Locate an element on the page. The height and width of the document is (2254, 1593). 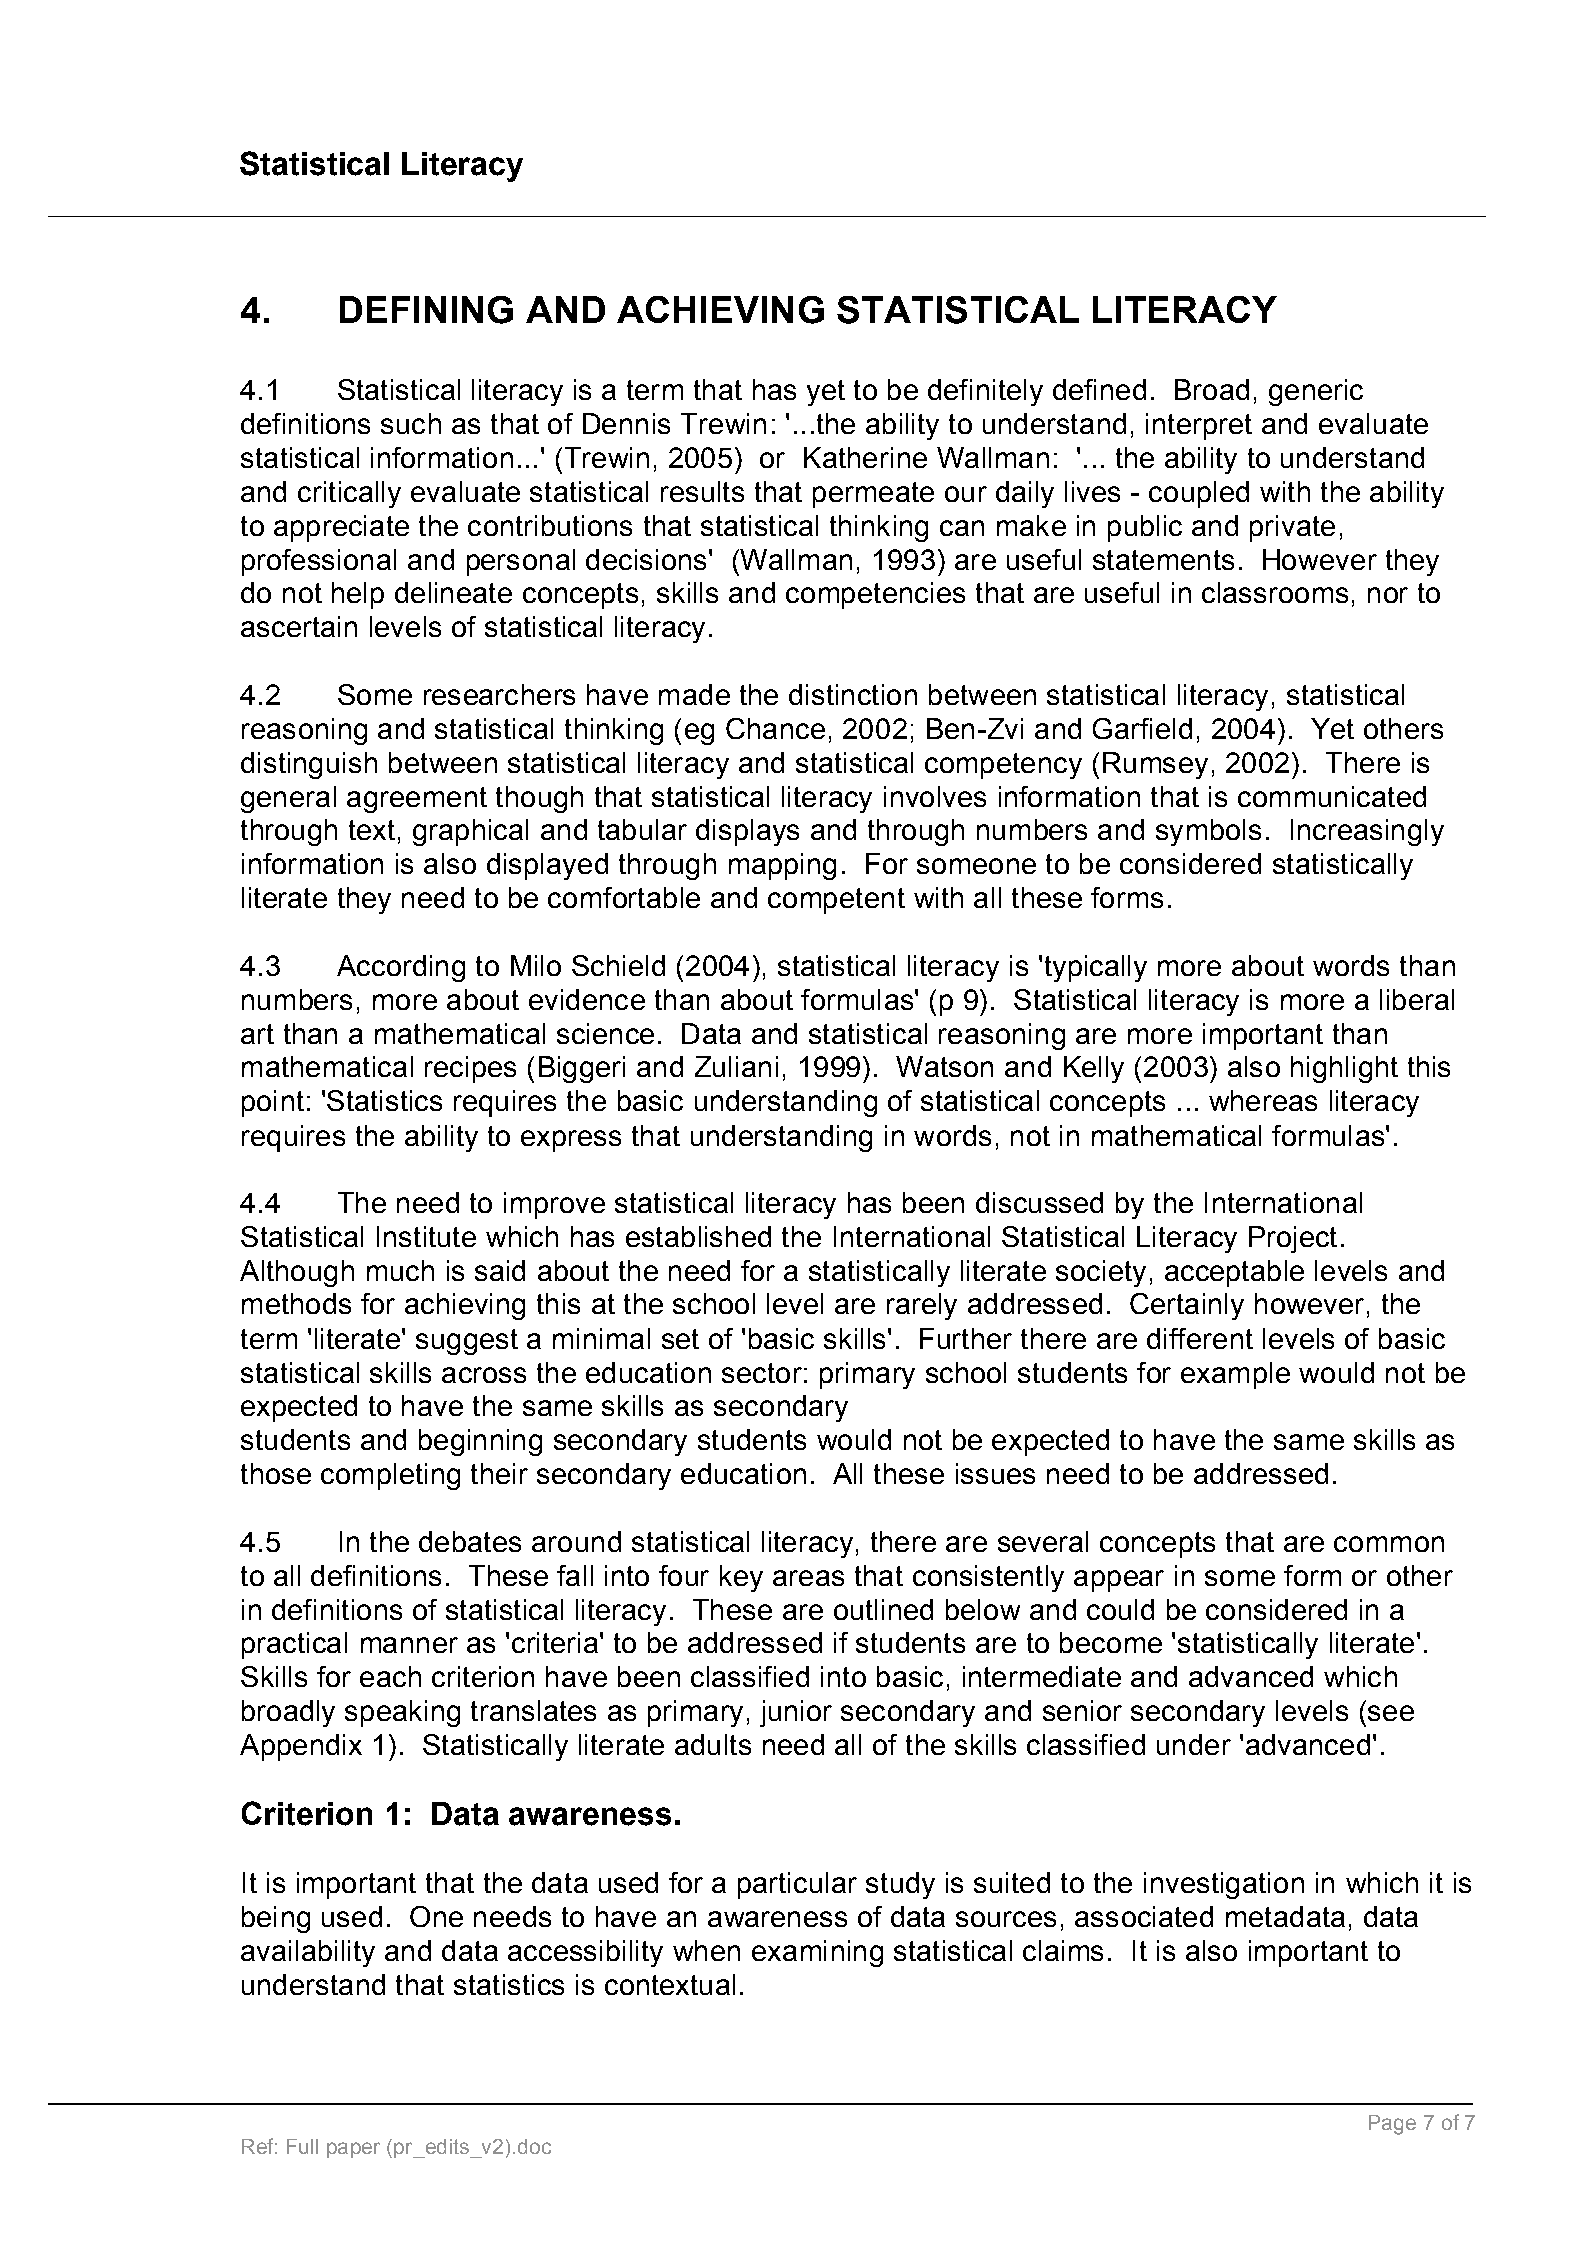
Project is located at coordinates (1293, 1239).
